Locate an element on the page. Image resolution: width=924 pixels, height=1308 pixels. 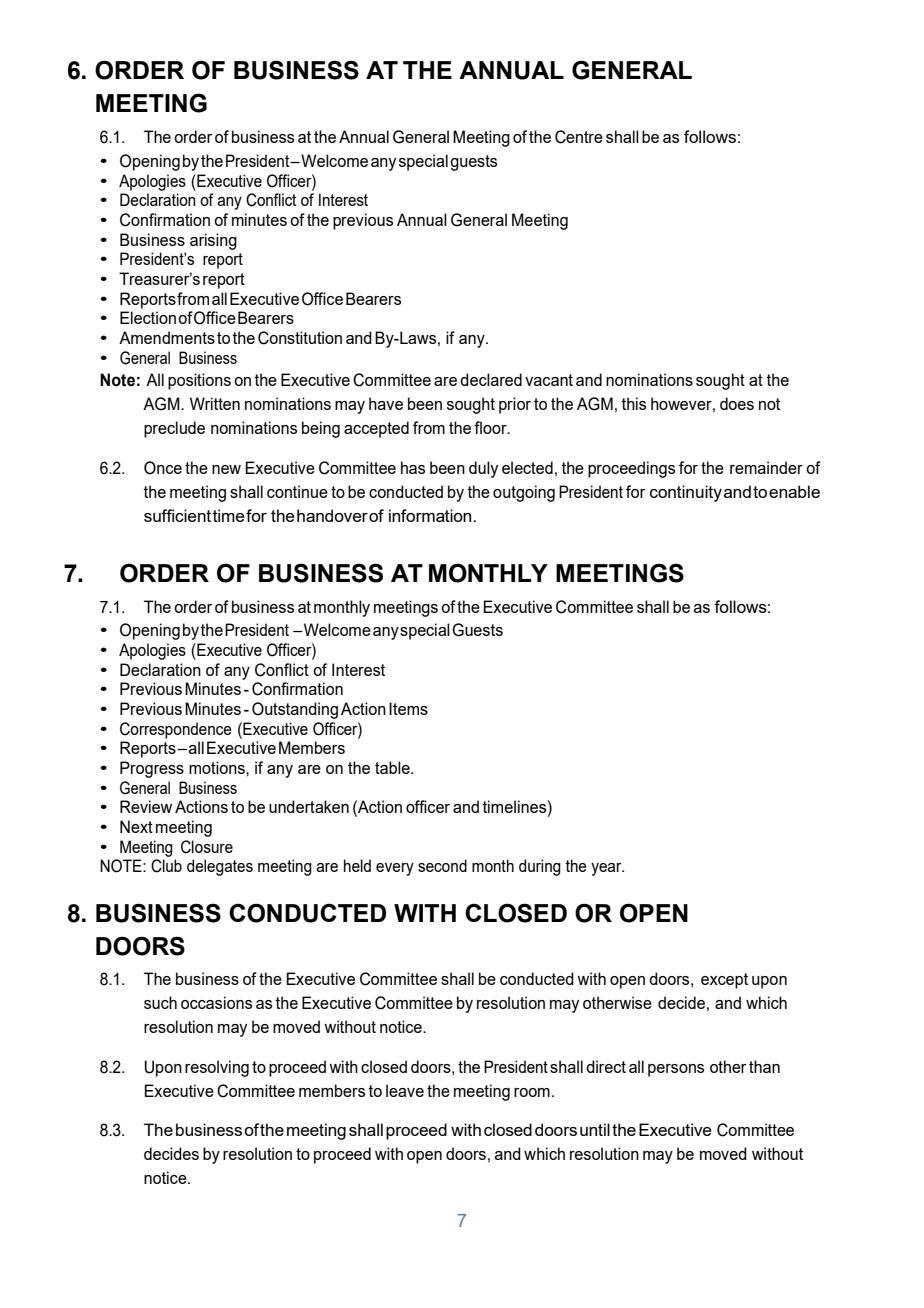
year is located at coordinates (607, 869).
